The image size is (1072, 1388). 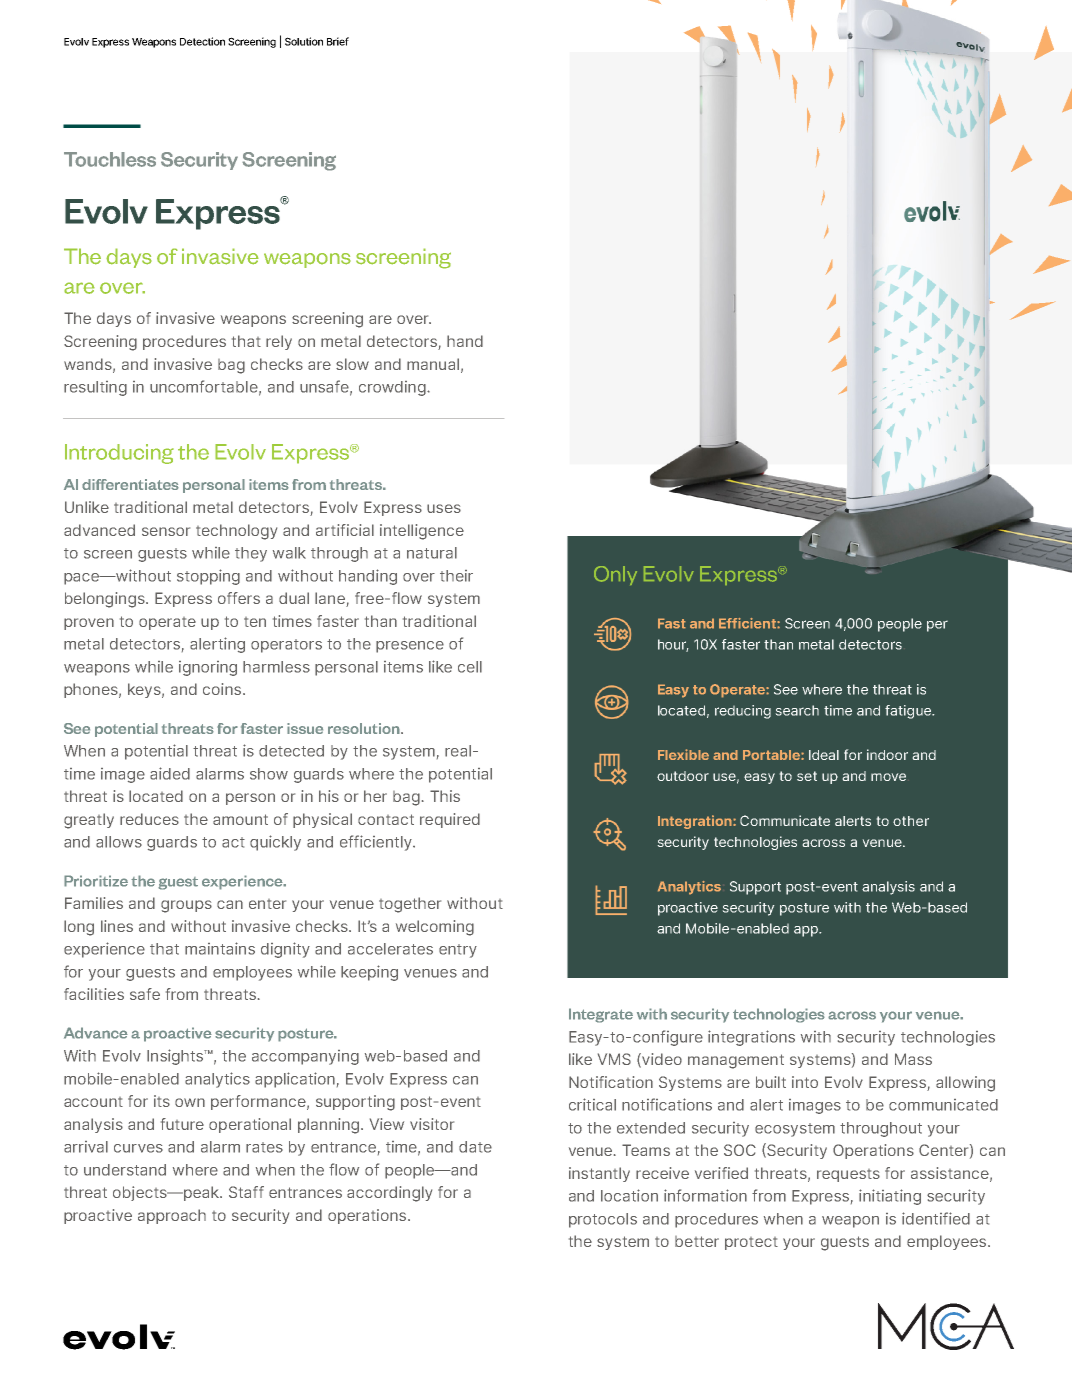 What do you see at coordinates (172, 1216) in the screenshot?
I see `approach` at bounding box center [172, 1216].
